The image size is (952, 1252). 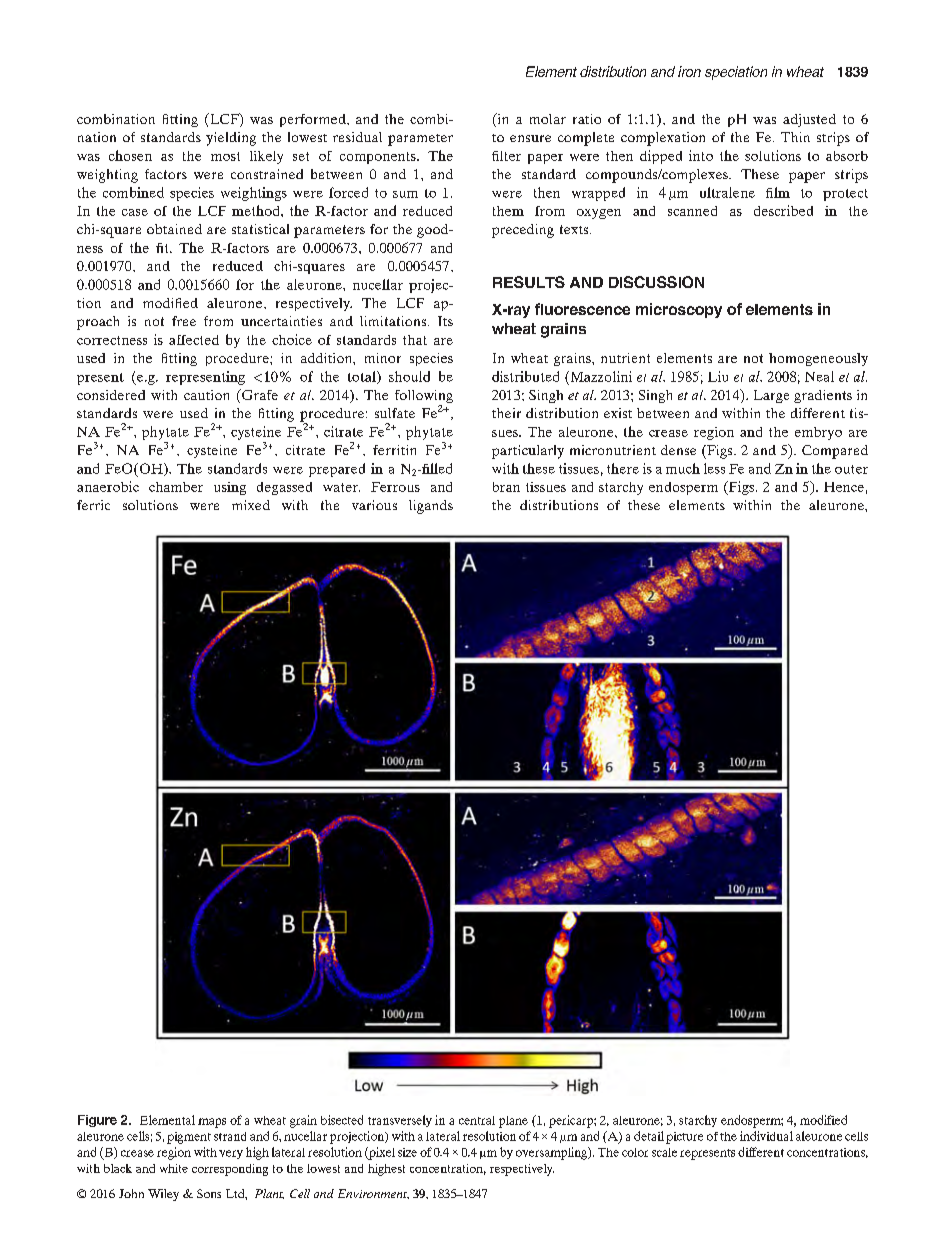 I want to click on mixed, so click(x=251, y=505).
